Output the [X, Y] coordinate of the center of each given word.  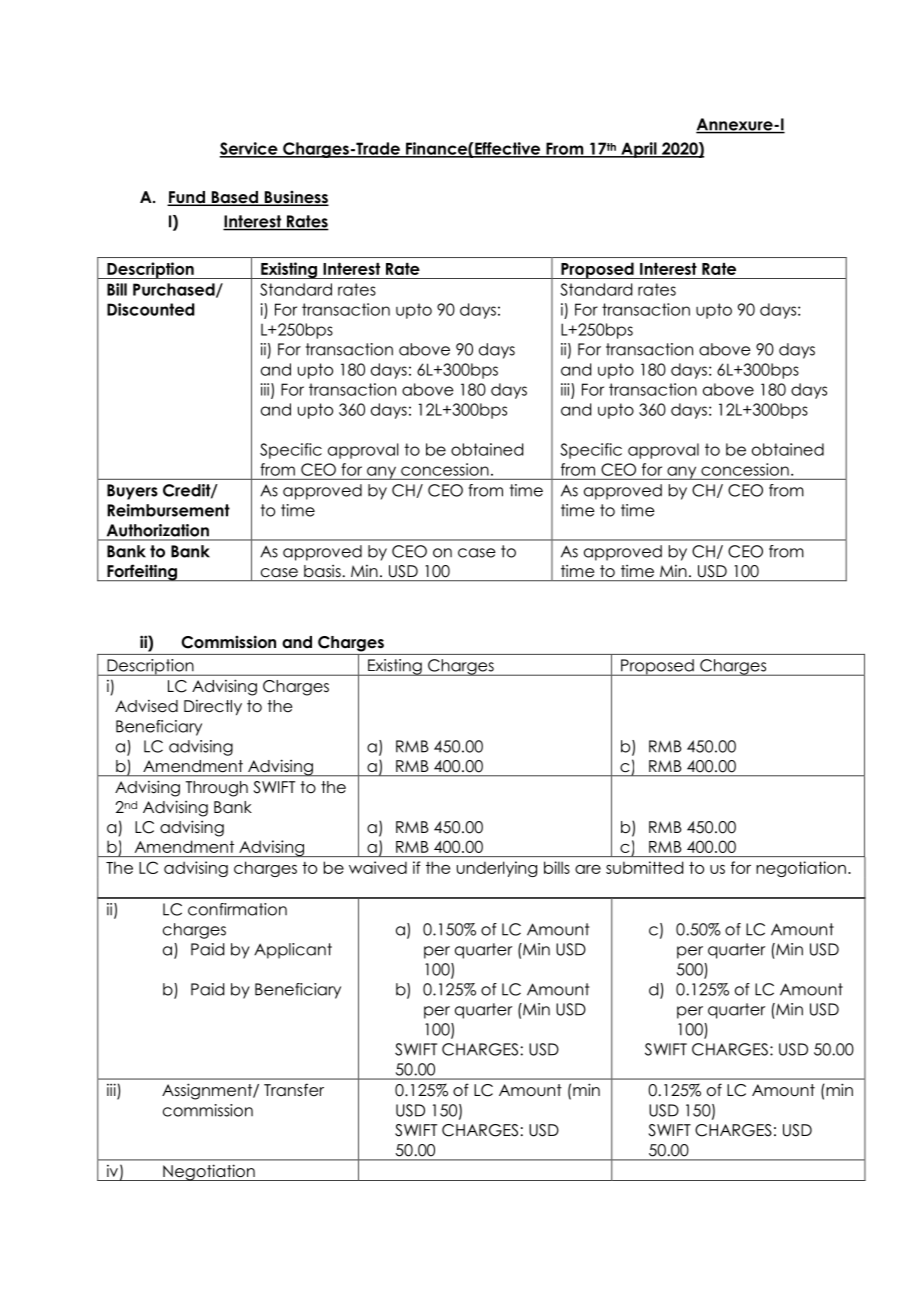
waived [378, 867]
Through [217, 789]
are [588, 869]
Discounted [151, 309]
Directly [213, 707]
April [639, 150]
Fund [187, 198]
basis [322, 571]
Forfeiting [142, 572]
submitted [644, 867]
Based [234, 198]
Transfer [294, 1089]
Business [295, 198]
